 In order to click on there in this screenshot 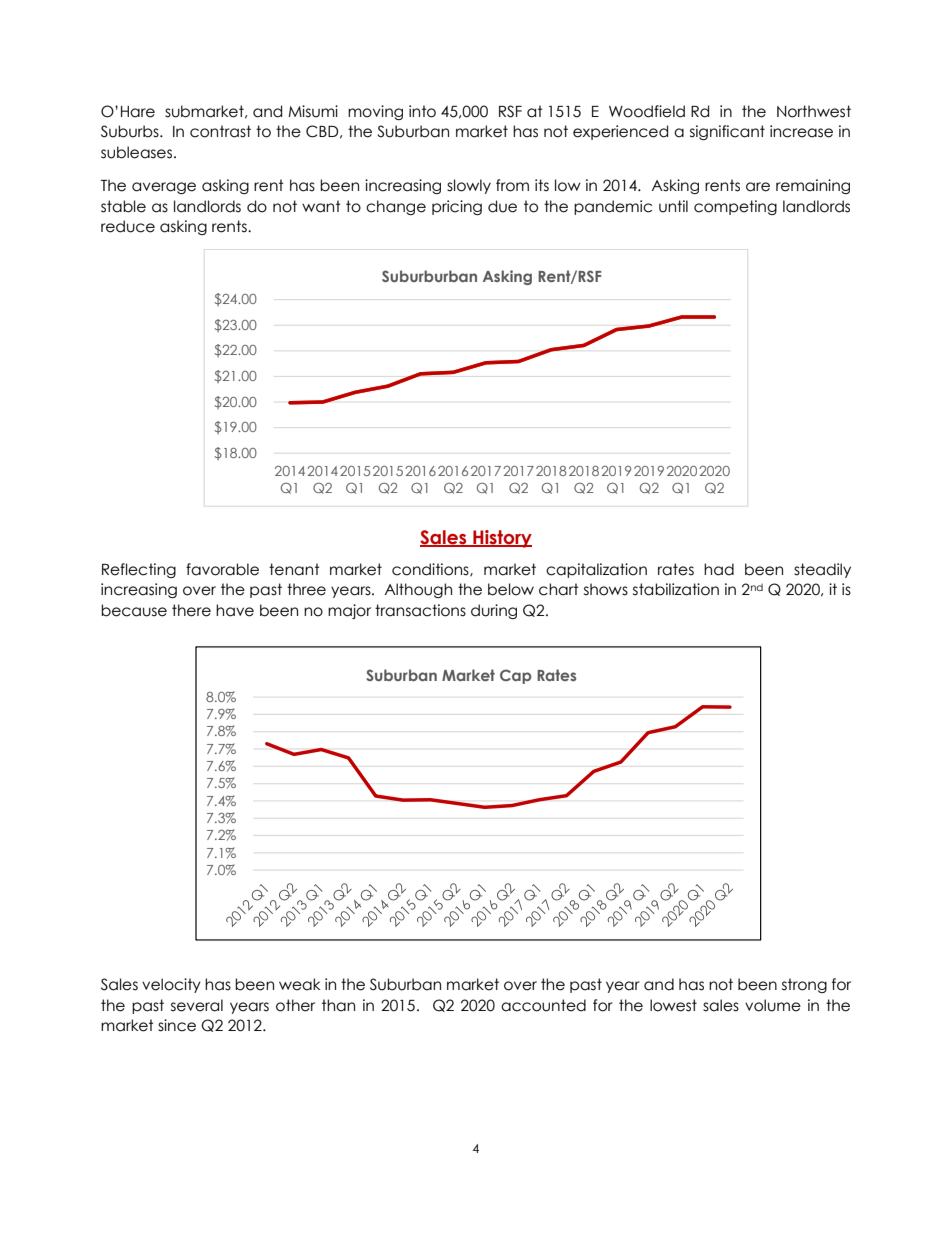, I will do `click(191, 610)`.
